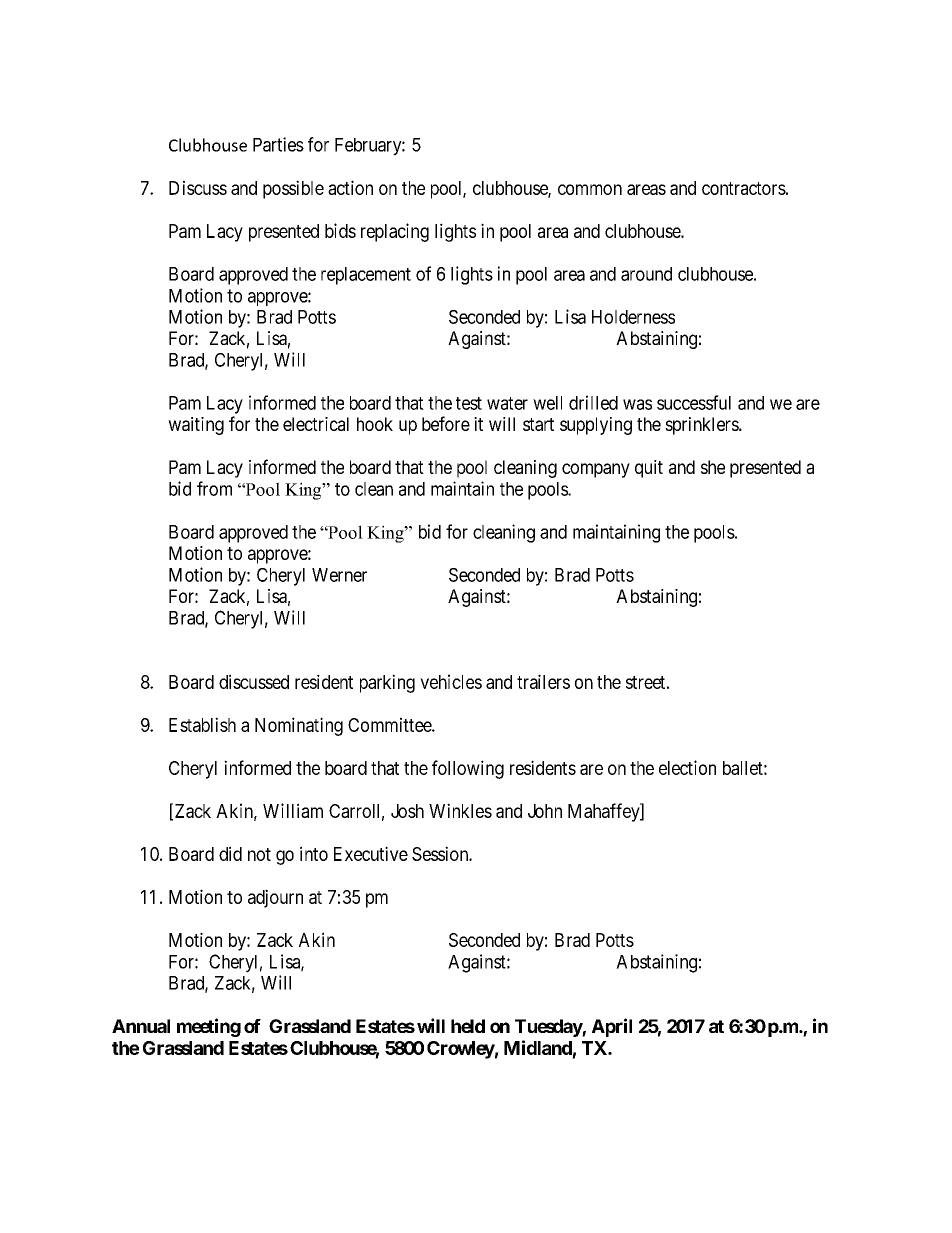 The width and height of the document is (952, 1233). What do you see at coordinates (395, 232) in the document?
I see `replacing` at bounding box center [395, 232].
